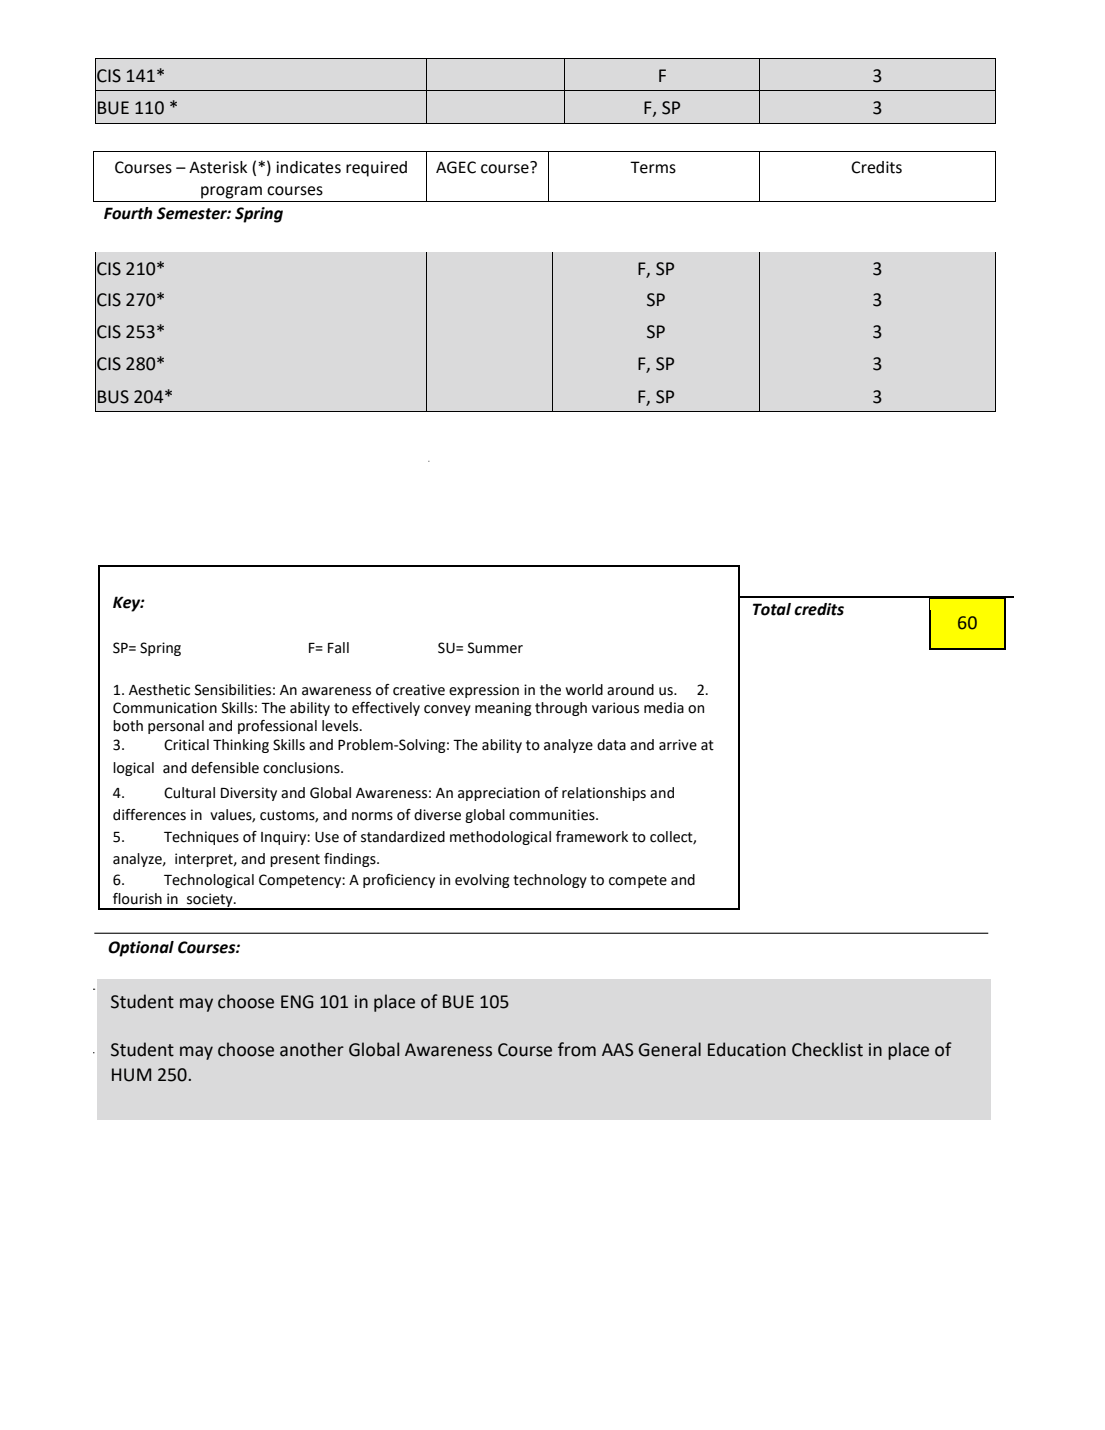 The height and width of the document is (1430, 1105). What do you see at coordinates (113, 397) in the document?
I see `BUS` at bounding box center [113, 397].
